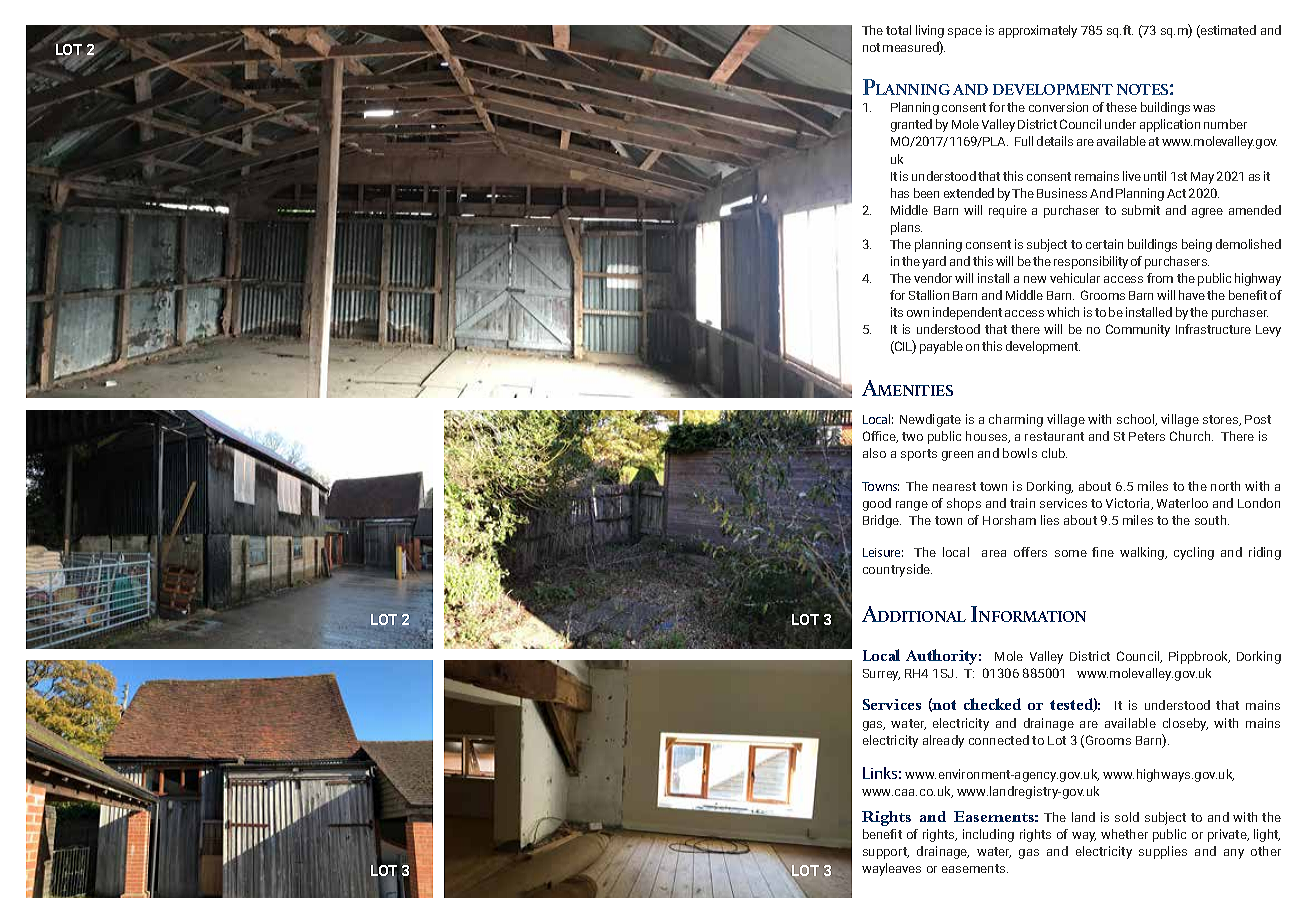 The image size is (1308, 924). I want to click on approximately, so click(1038, 31).
